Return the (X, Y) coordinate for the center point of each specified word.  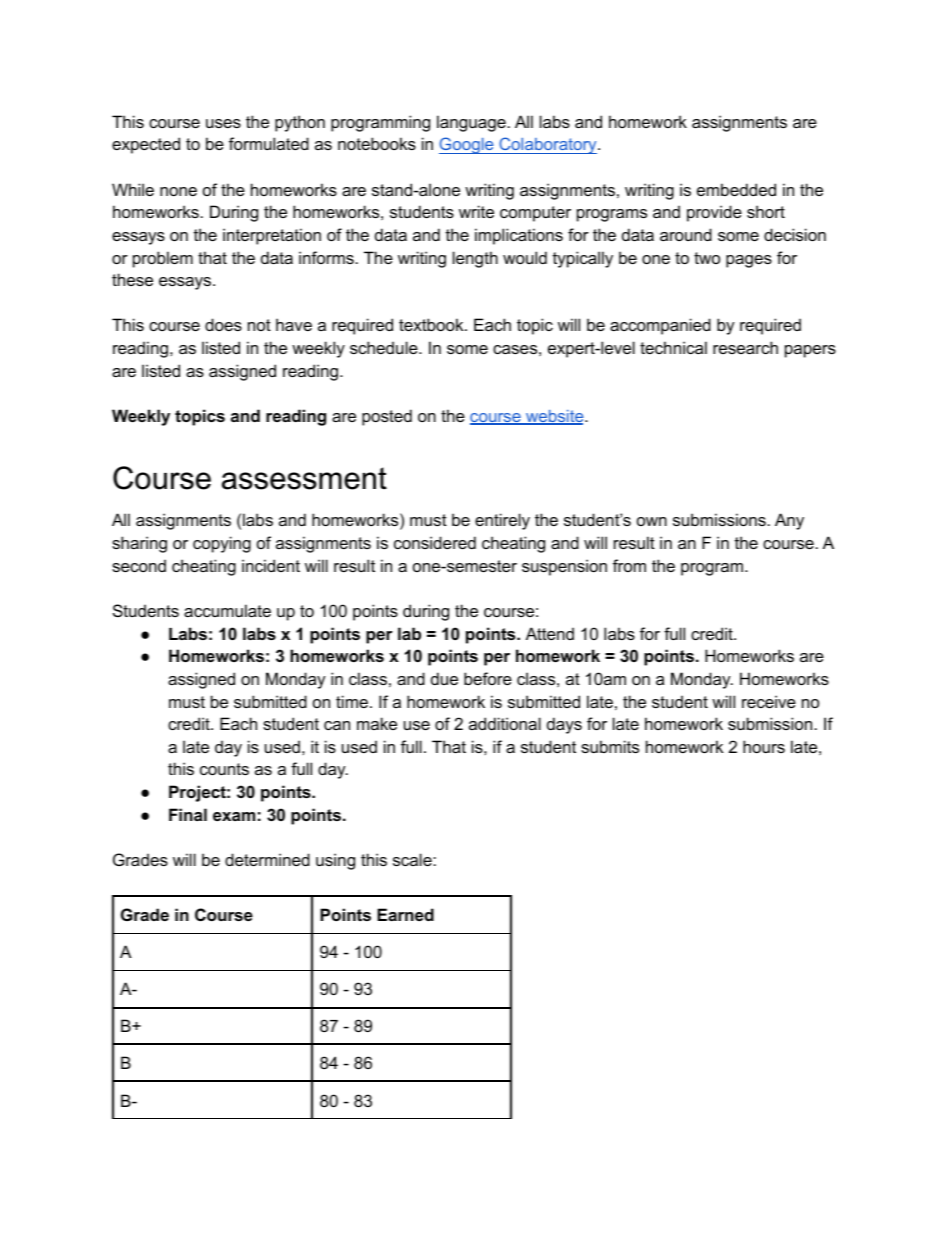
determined (267, 859)
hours (764, 746)
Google (467, 145)
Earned (405, 914)
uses (223, 123)
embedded (736, 189)
